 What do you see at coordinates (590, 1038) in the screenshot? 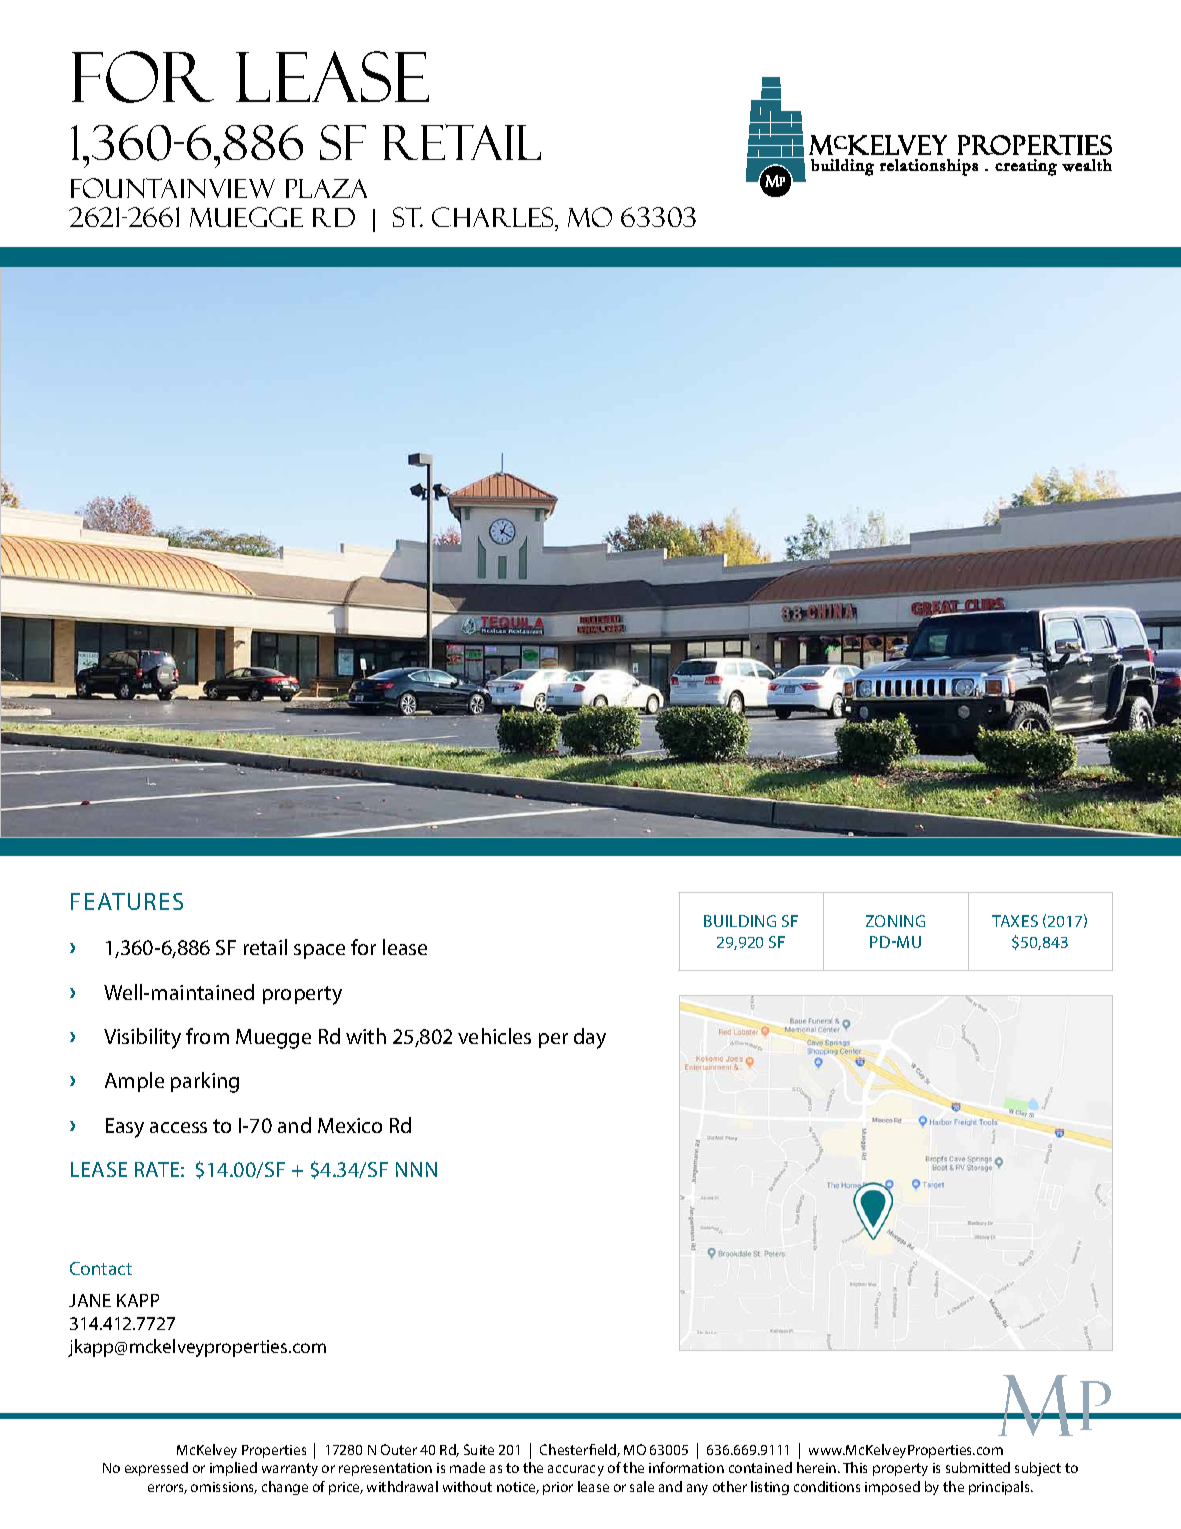
I see `day` at bounding box center [590, 1038].
